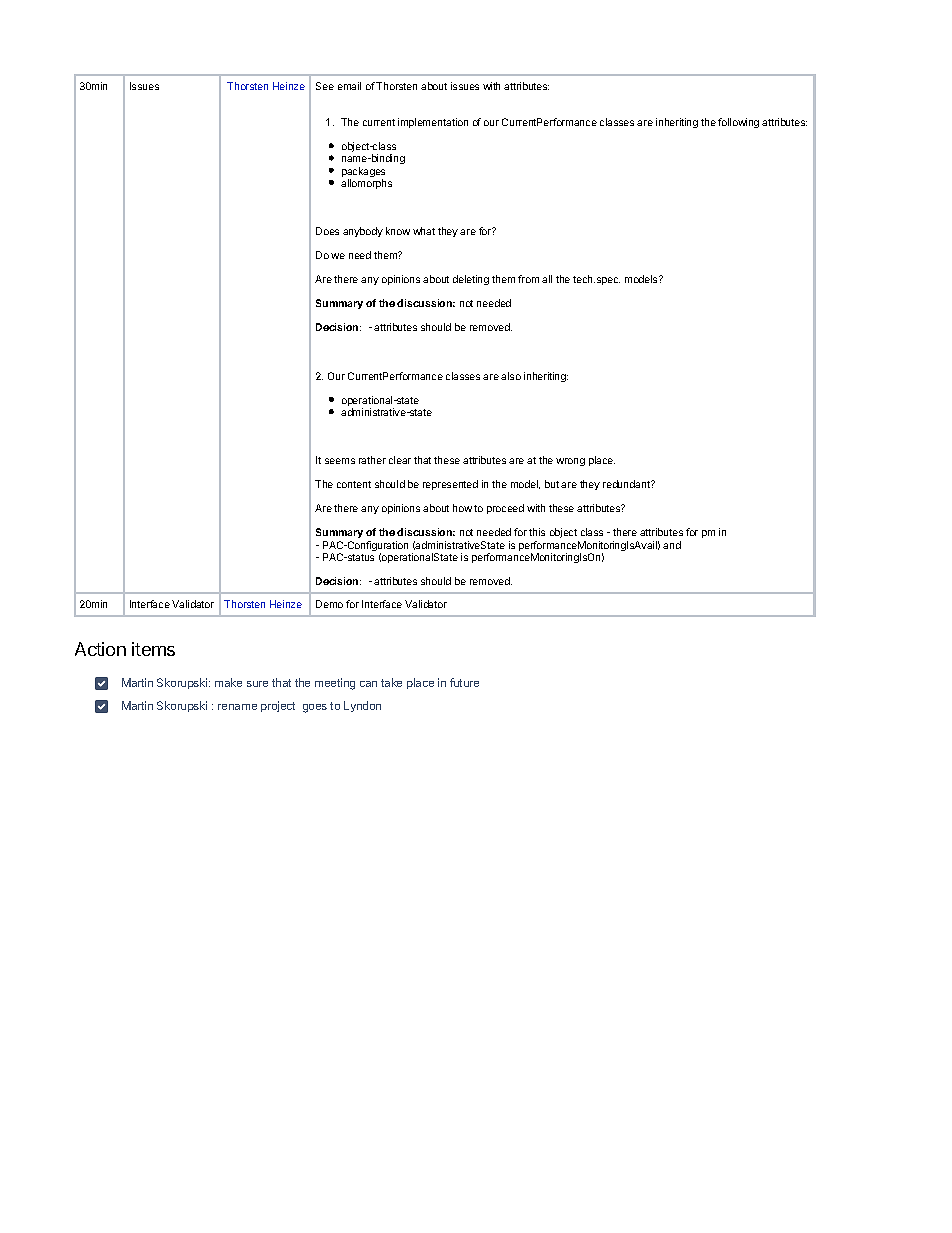 This image has height=1233, width=952. I want to click on wrong, so click(570, 462).
